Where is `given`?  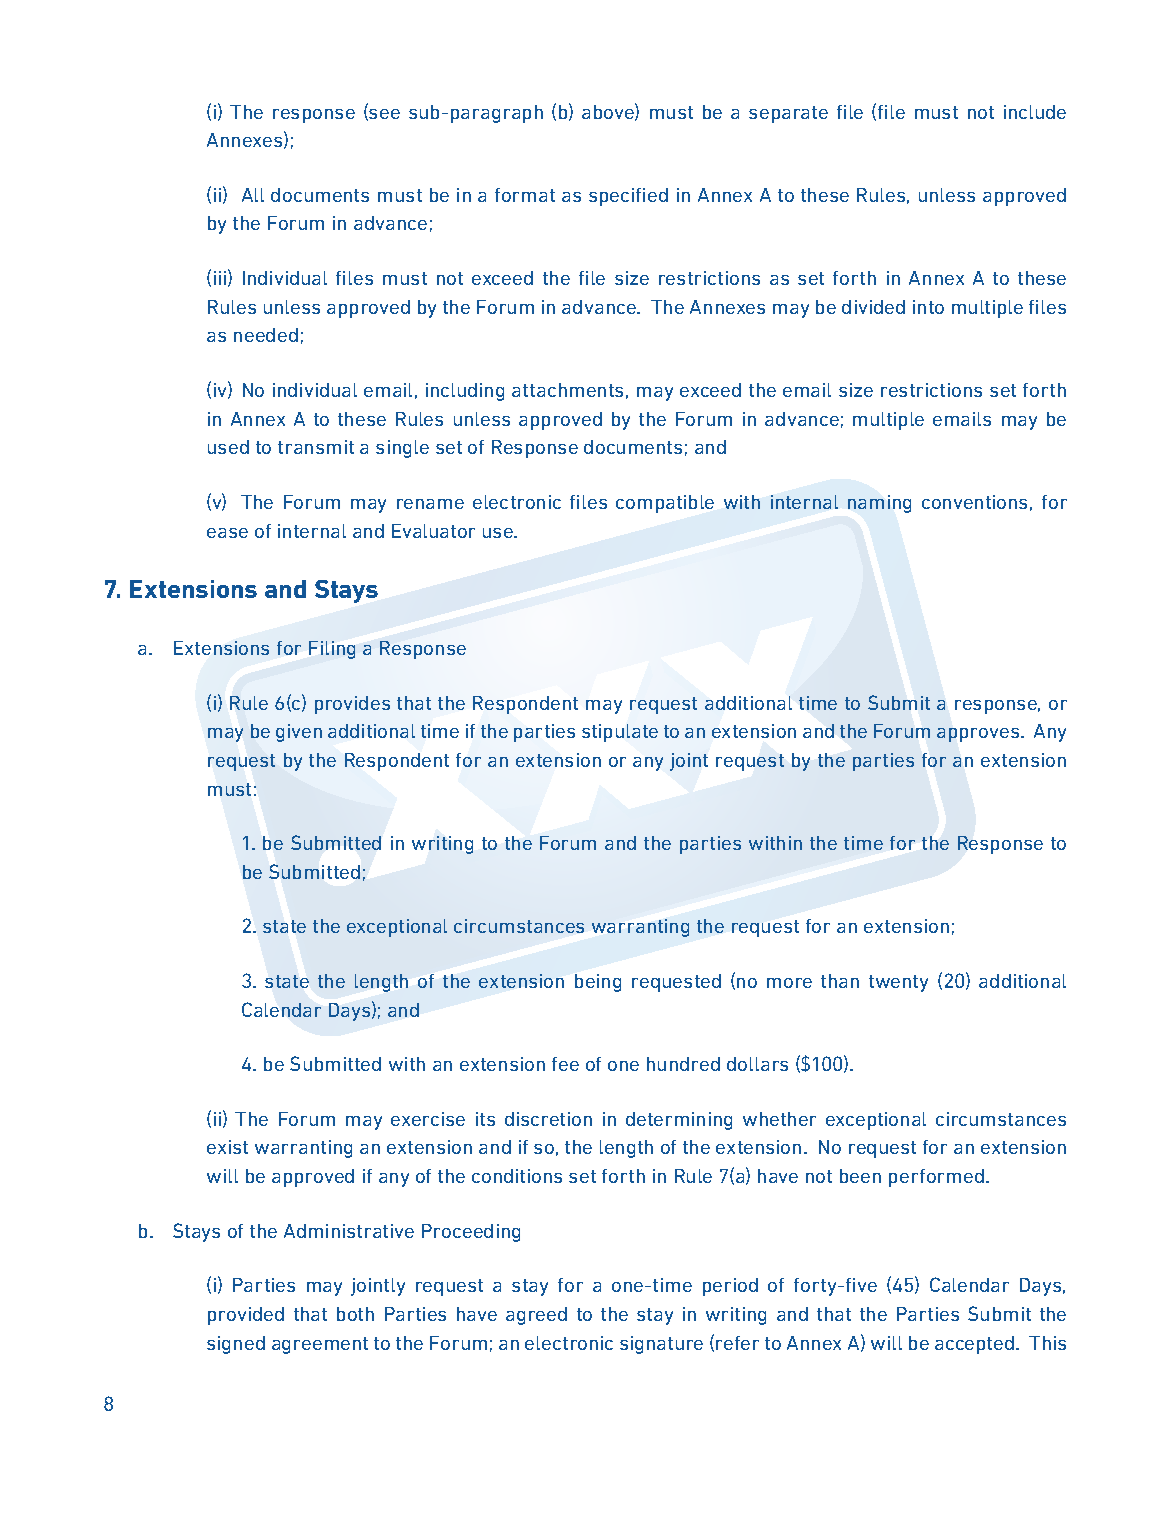 given is located at coordinates (299, 733).
